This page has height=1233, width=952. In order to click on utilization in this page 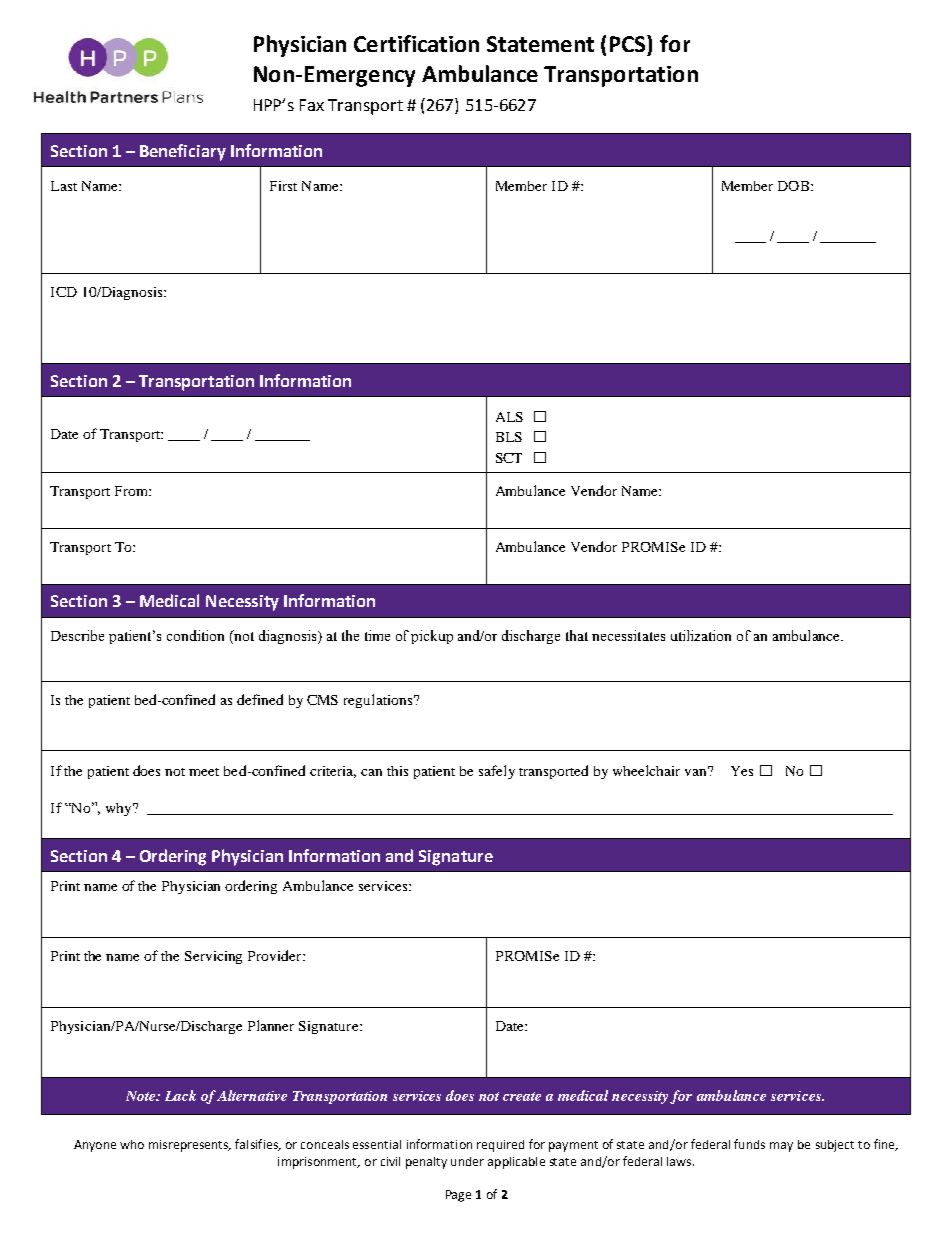, I will do `click(701, 635)`.
